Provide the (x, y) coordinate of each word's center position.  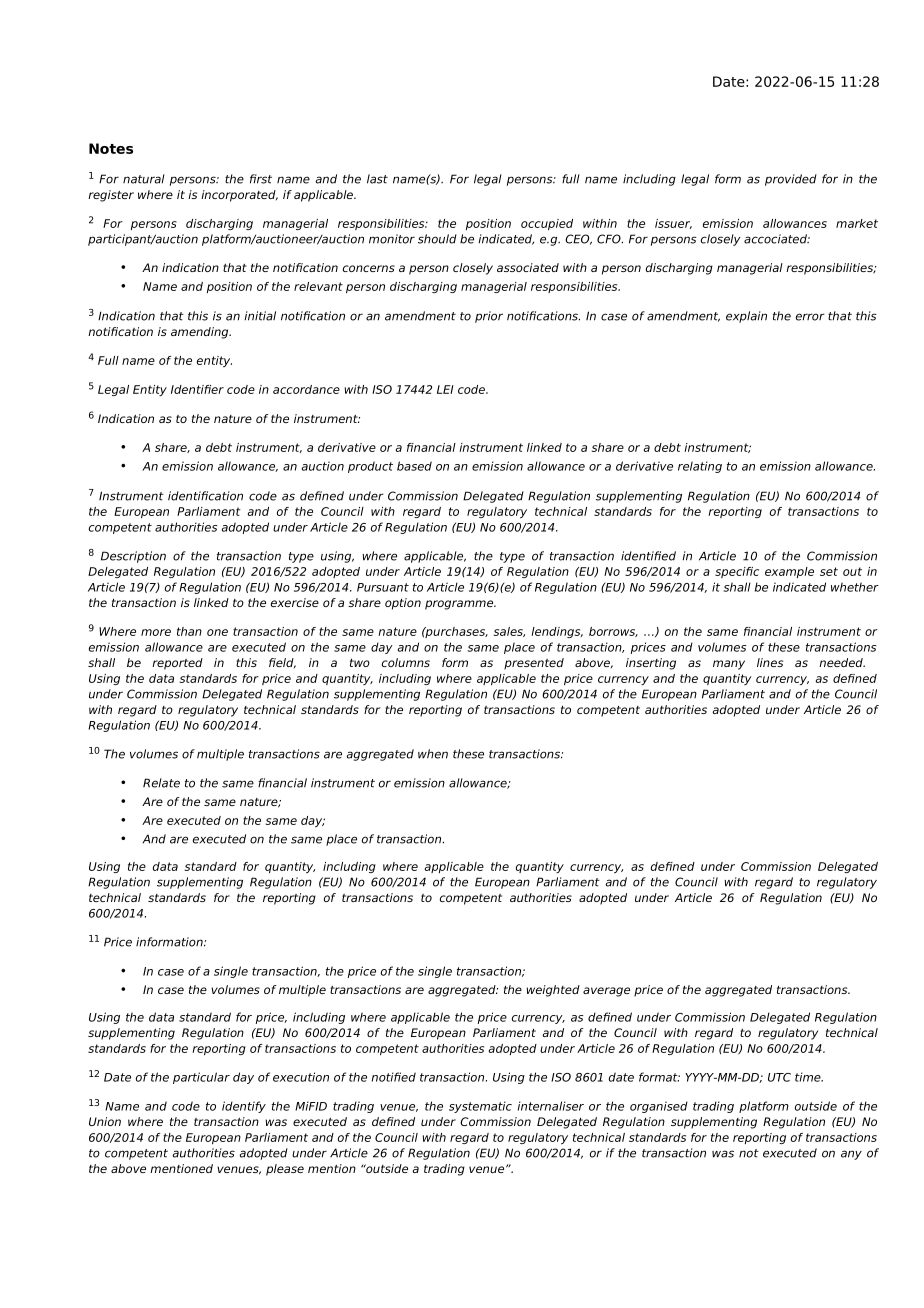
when (433, 754)
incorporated (239, 196)
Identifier (197, 389)
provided (791, 180)
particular (201, 1078)
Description (133, 557)
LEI (445, 389)
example (789, 572)
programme (460, 605)
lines (770, 662)
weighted (553, 991)
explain (746, 317)
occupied (547, 224)
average (606, 992)
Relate (161, 783)
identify (244, 1107)
